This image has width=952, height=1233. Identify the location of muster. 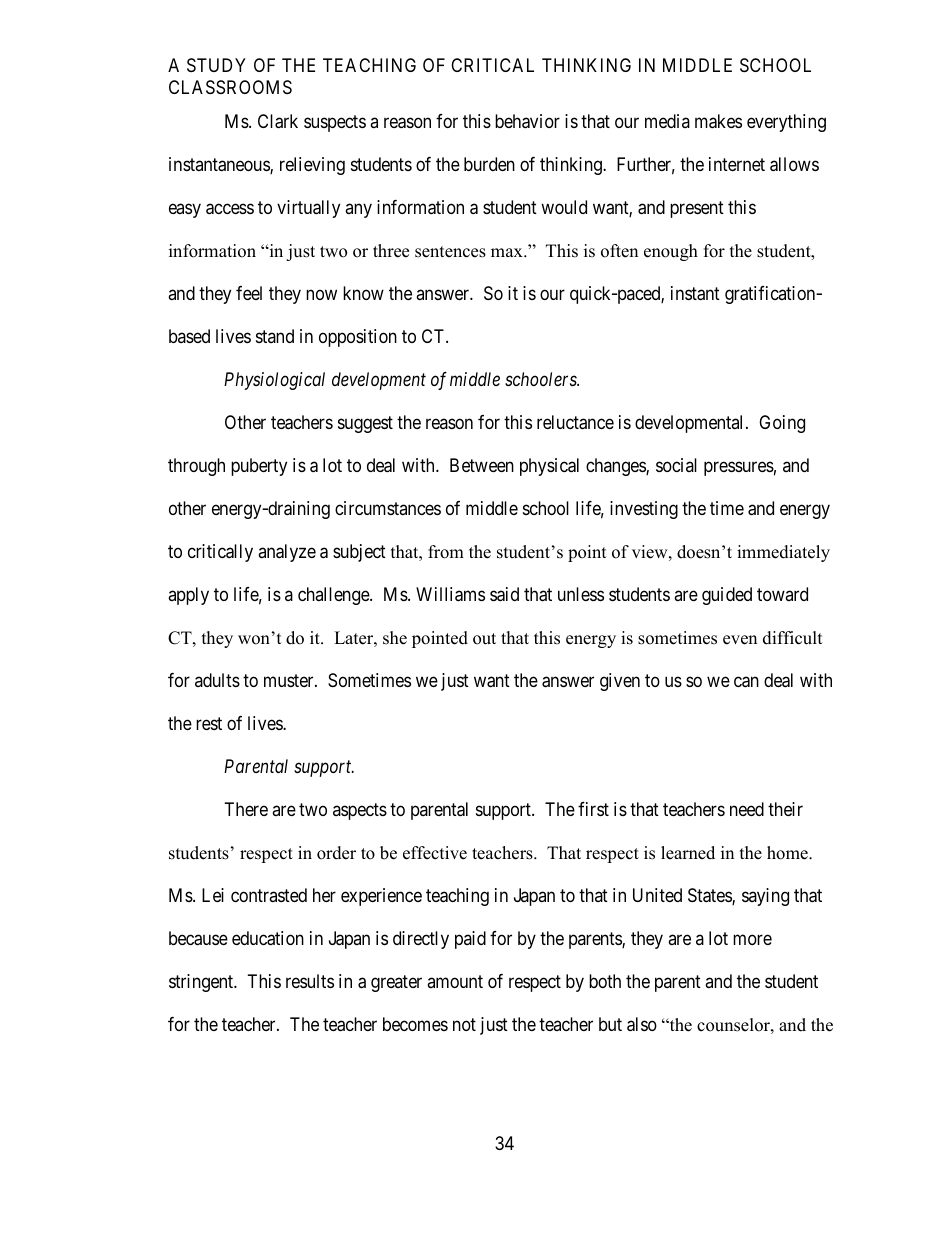
(290, 680).
